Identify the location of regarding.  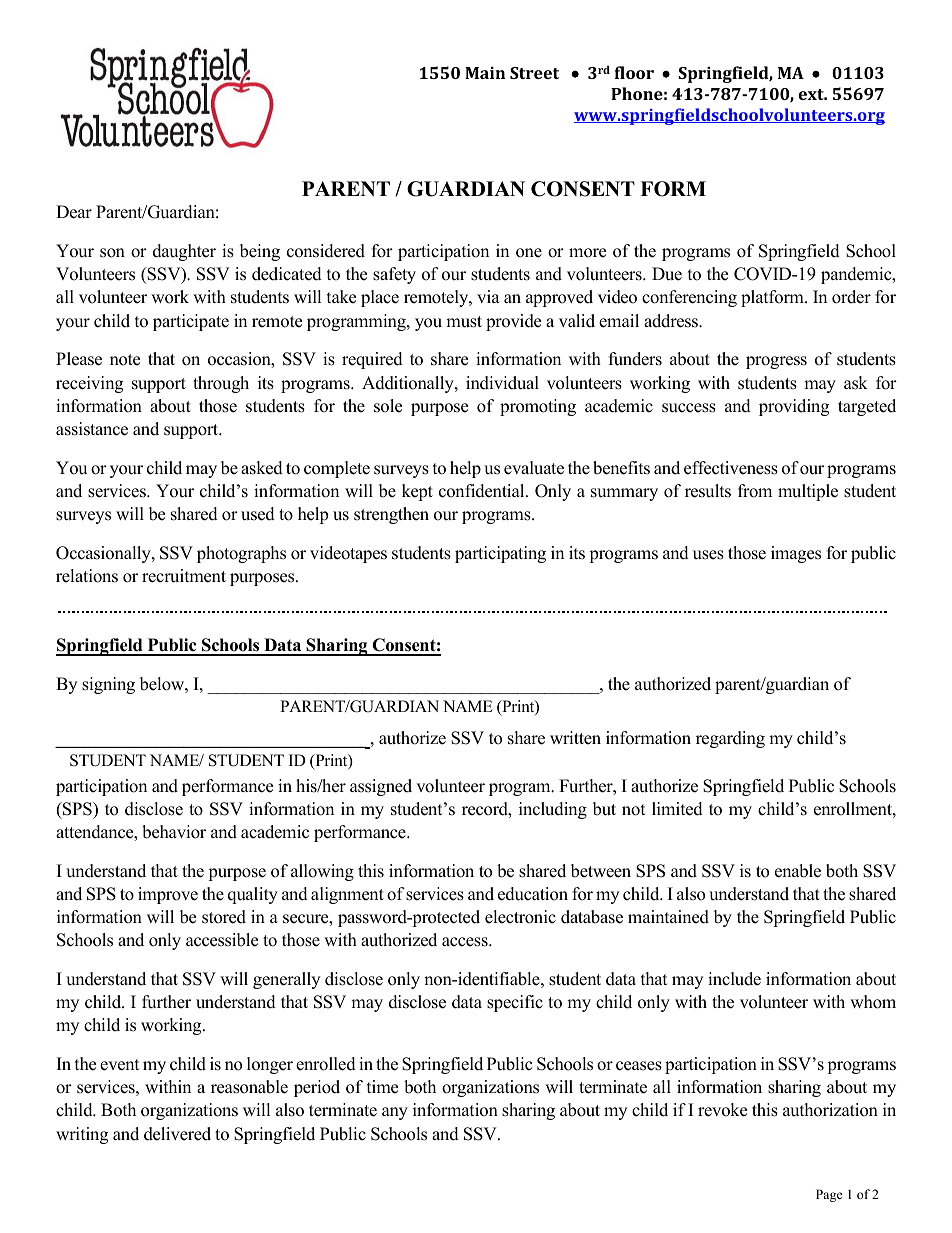
(730, 739).
